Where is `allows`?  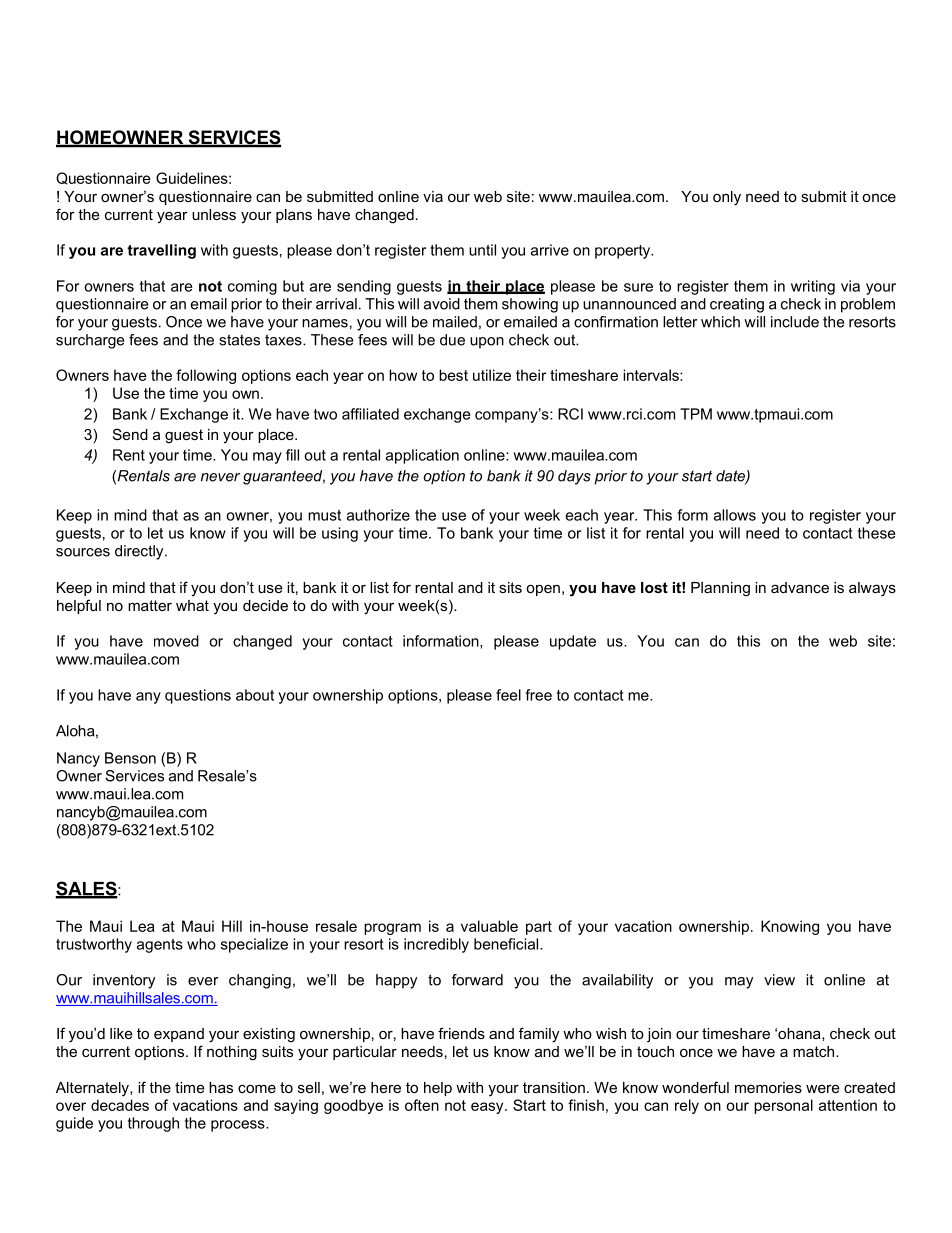
allows is located at coordinates (735, 515).
